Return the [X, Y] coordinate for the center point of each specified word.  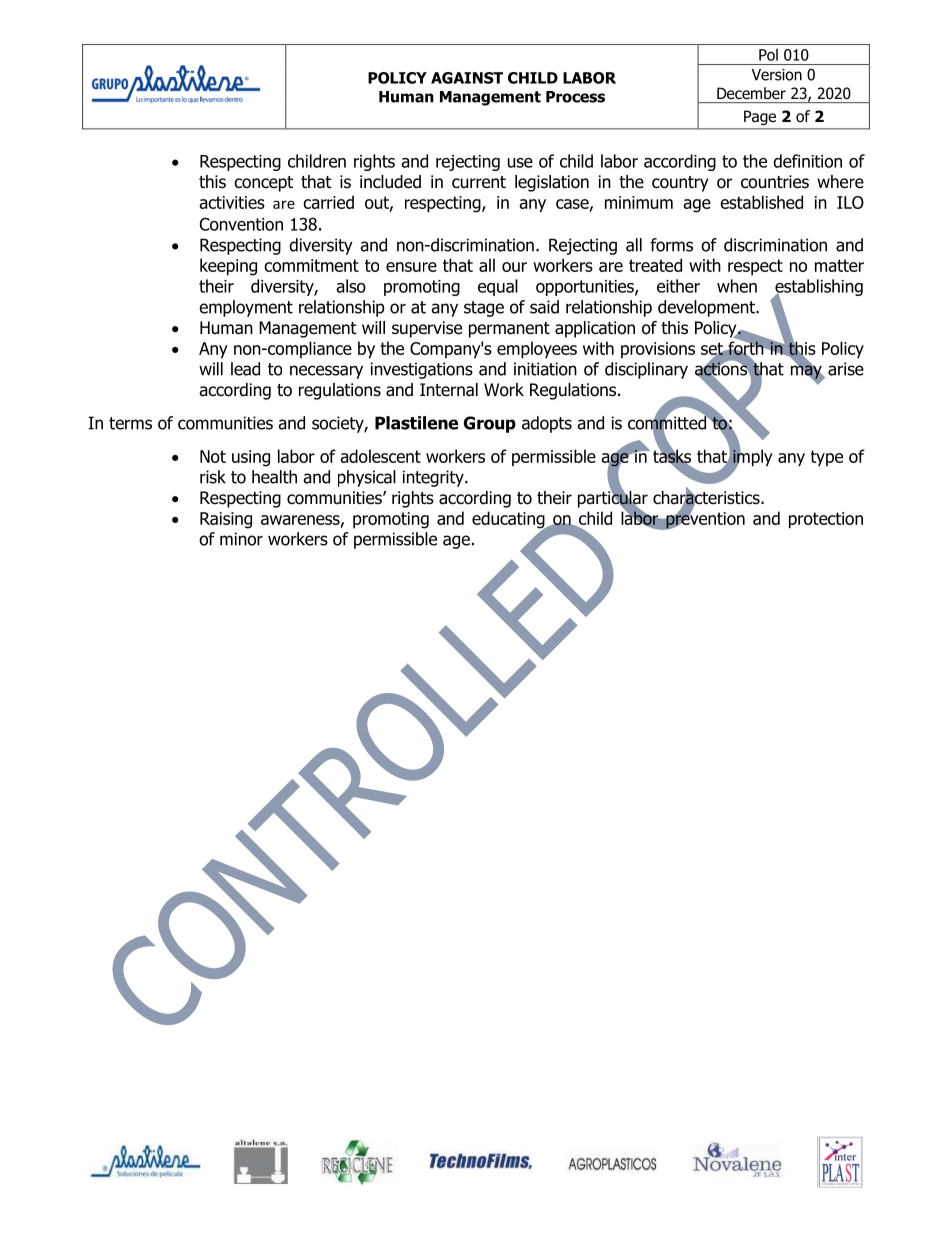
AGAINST [467, 78]
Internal [449, 390]
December [751, 93]
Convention [241, 224]
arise [846, 369]
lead [245, 369]
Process [575, 97]
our [514, 267]
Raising [226, 520]
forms [671, 245]
